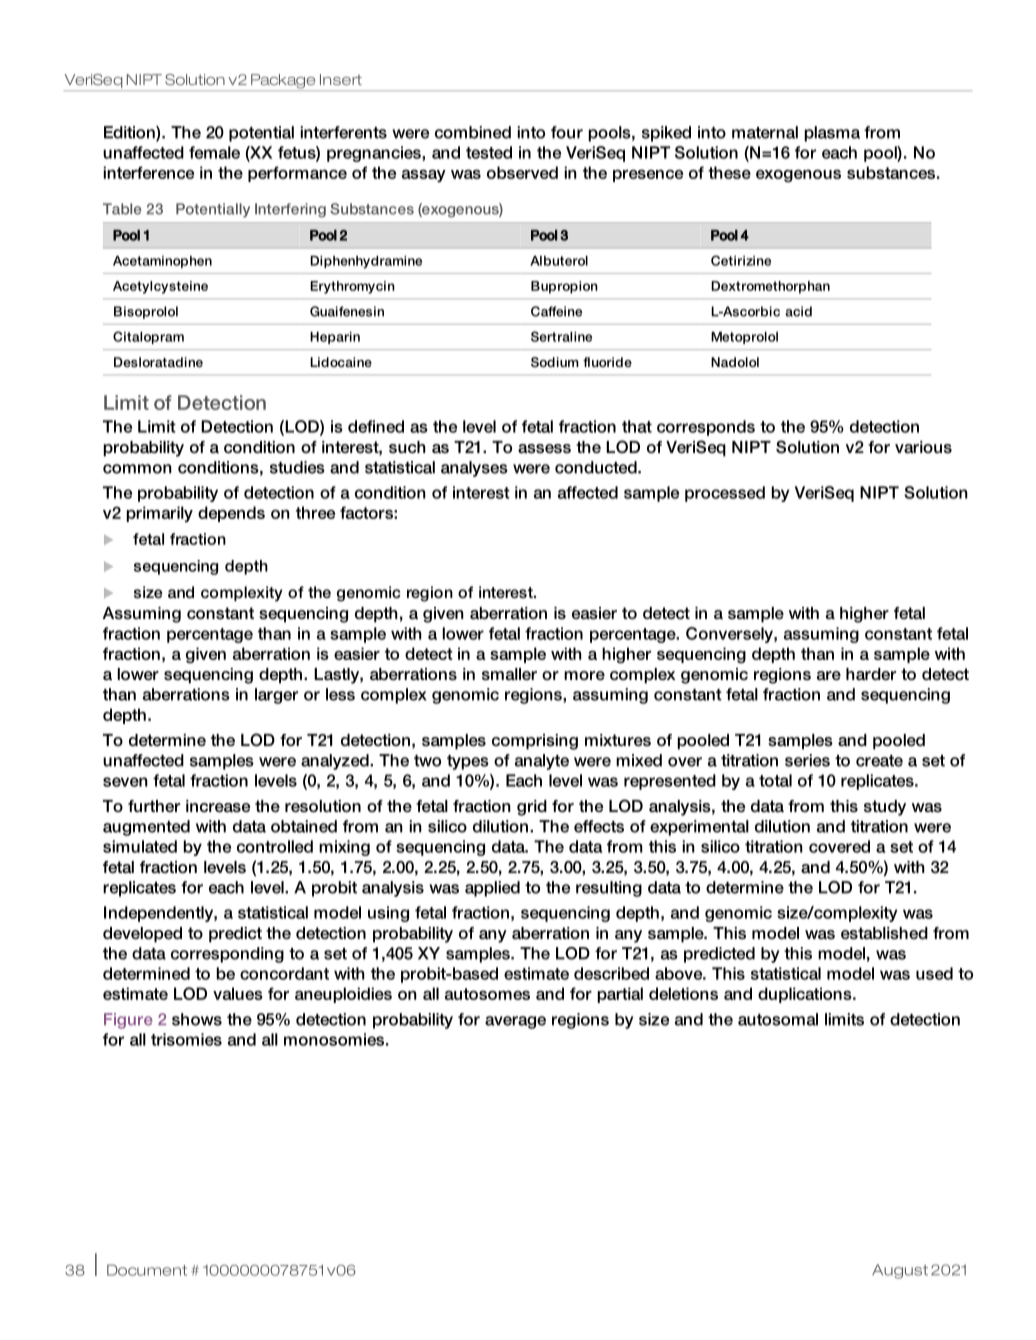 This image has height=1340, width=1036. Describe the element at coordinates (832, 134) in the image. I see `plasma` at that location.
